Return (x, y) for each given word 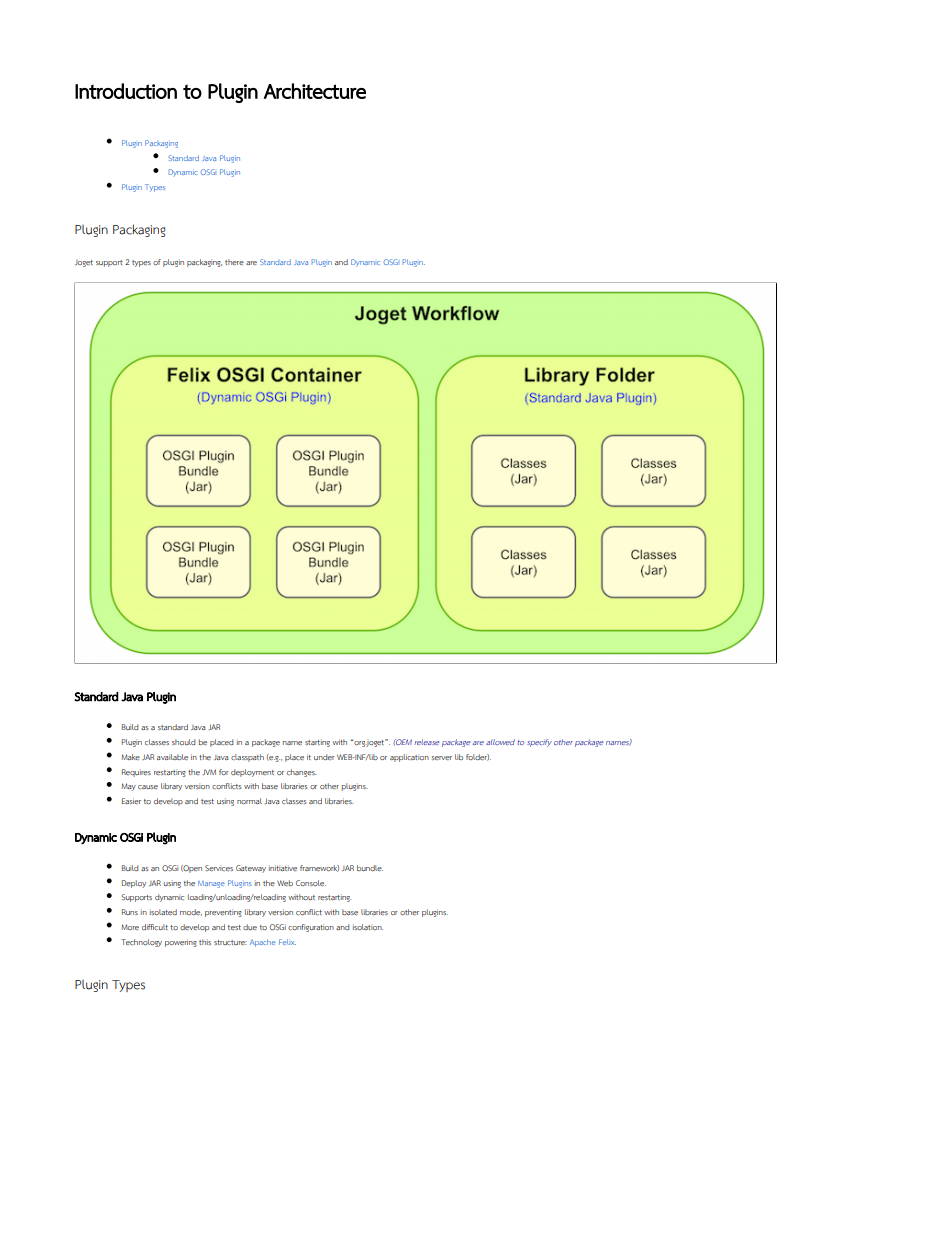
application (409, 758)
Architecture (315, 91)
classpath (247, 758)
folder (477, 757)
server (442, 758)
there (234, 262)
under (324, 757)
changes (302, 773)
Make (130, 757)
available (172, 757)
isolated (163, 912)
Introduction (126, 91)
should (184, 742)
